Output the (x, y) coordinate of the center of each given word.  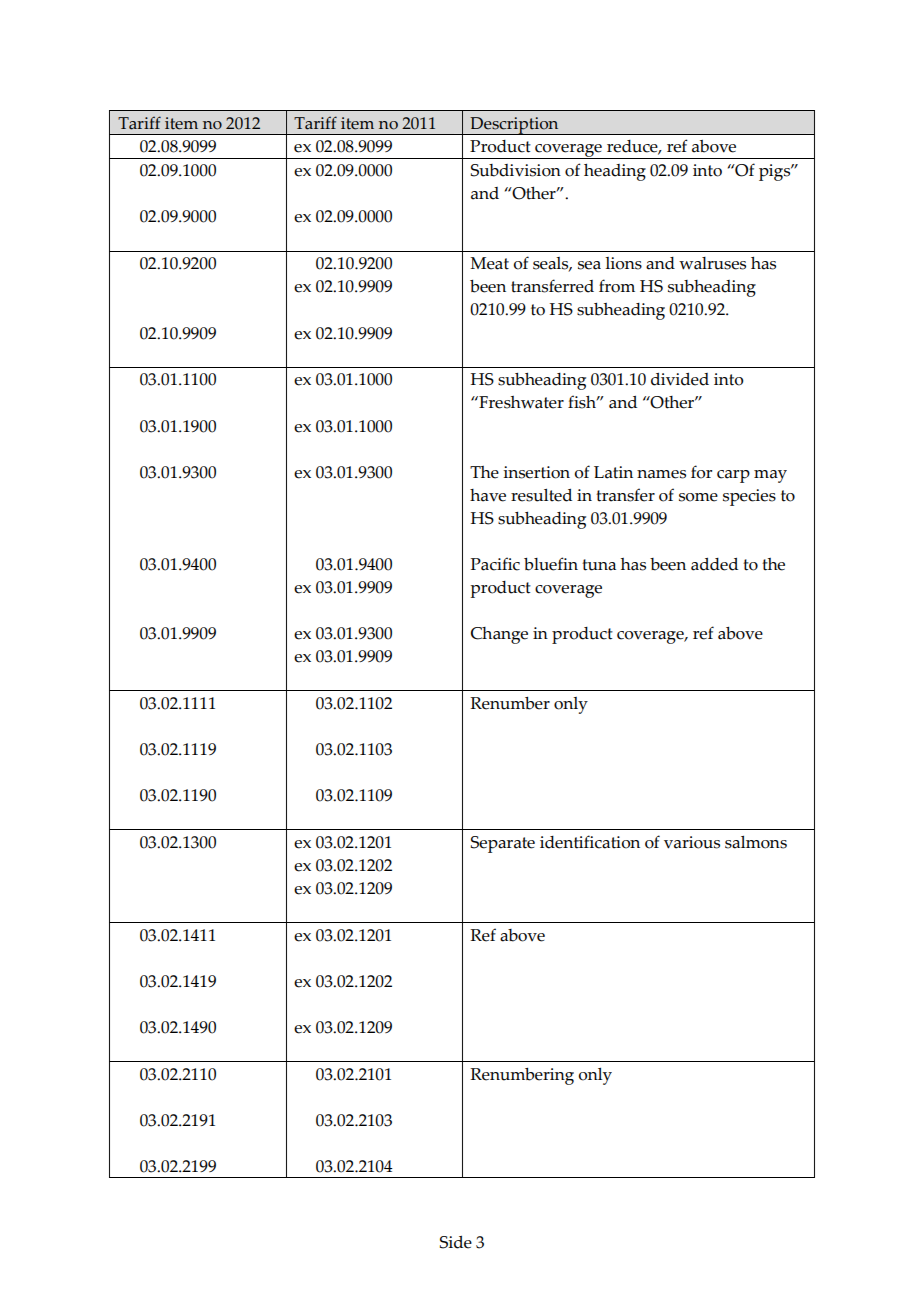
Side (456, 1242)
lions (623, 263)
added (714, 564)
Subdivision (516, 170)
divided (680, 379)
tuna (599, 565)
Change (499, 635)
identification (590, 842)
